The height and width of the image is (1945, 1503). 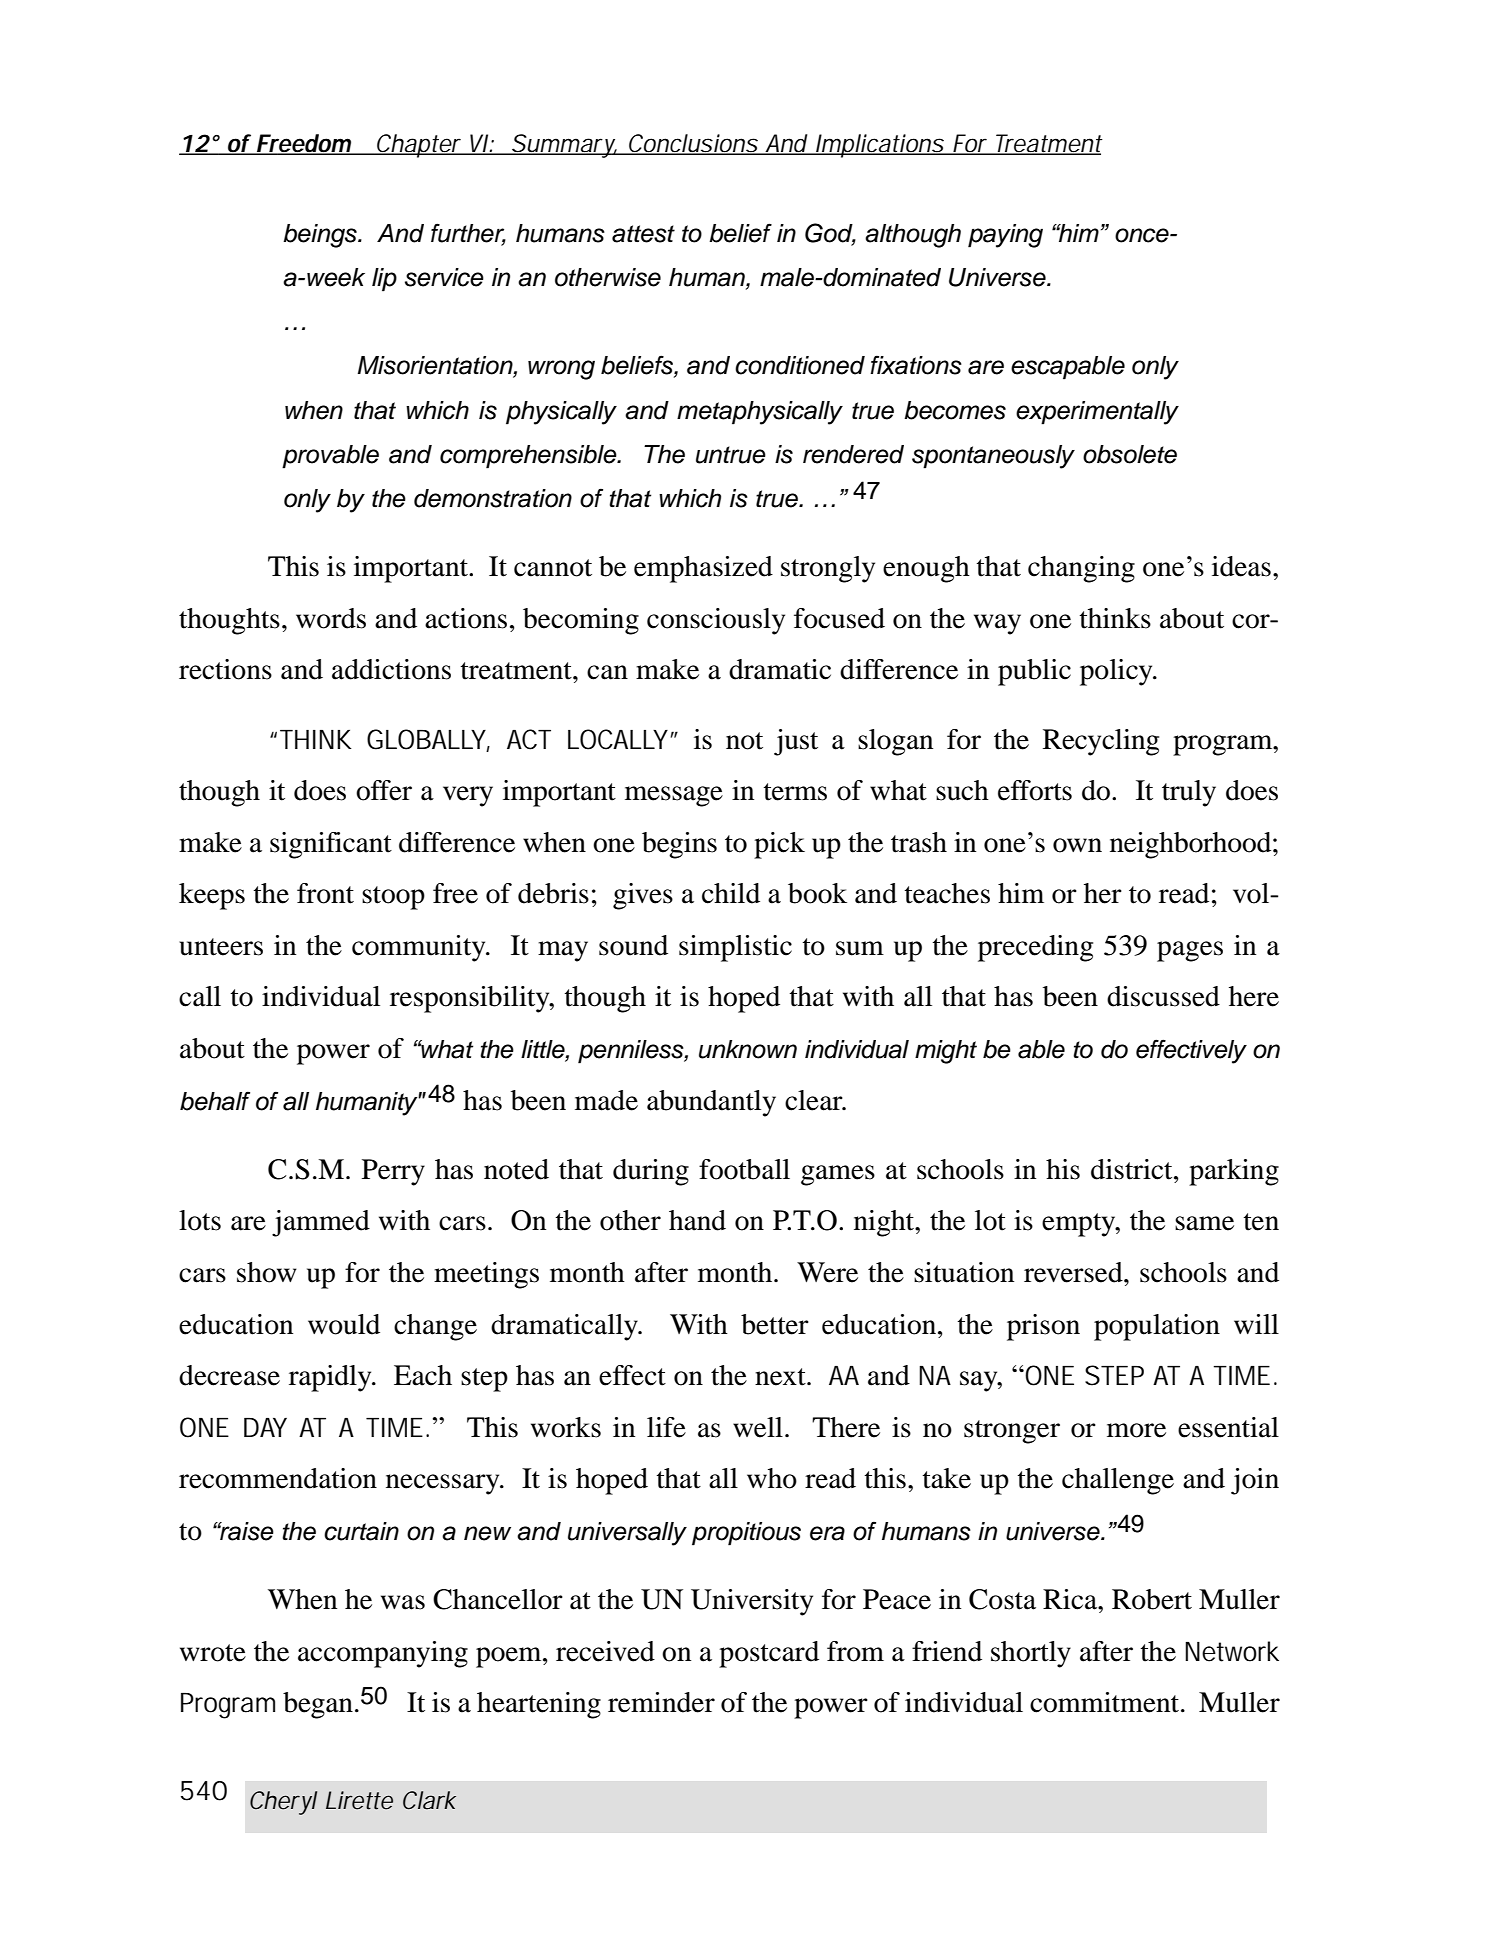 What do you see at coordinates (692, 144) in the image?
I see `Conclusions` at bounding box center [692, 144].
